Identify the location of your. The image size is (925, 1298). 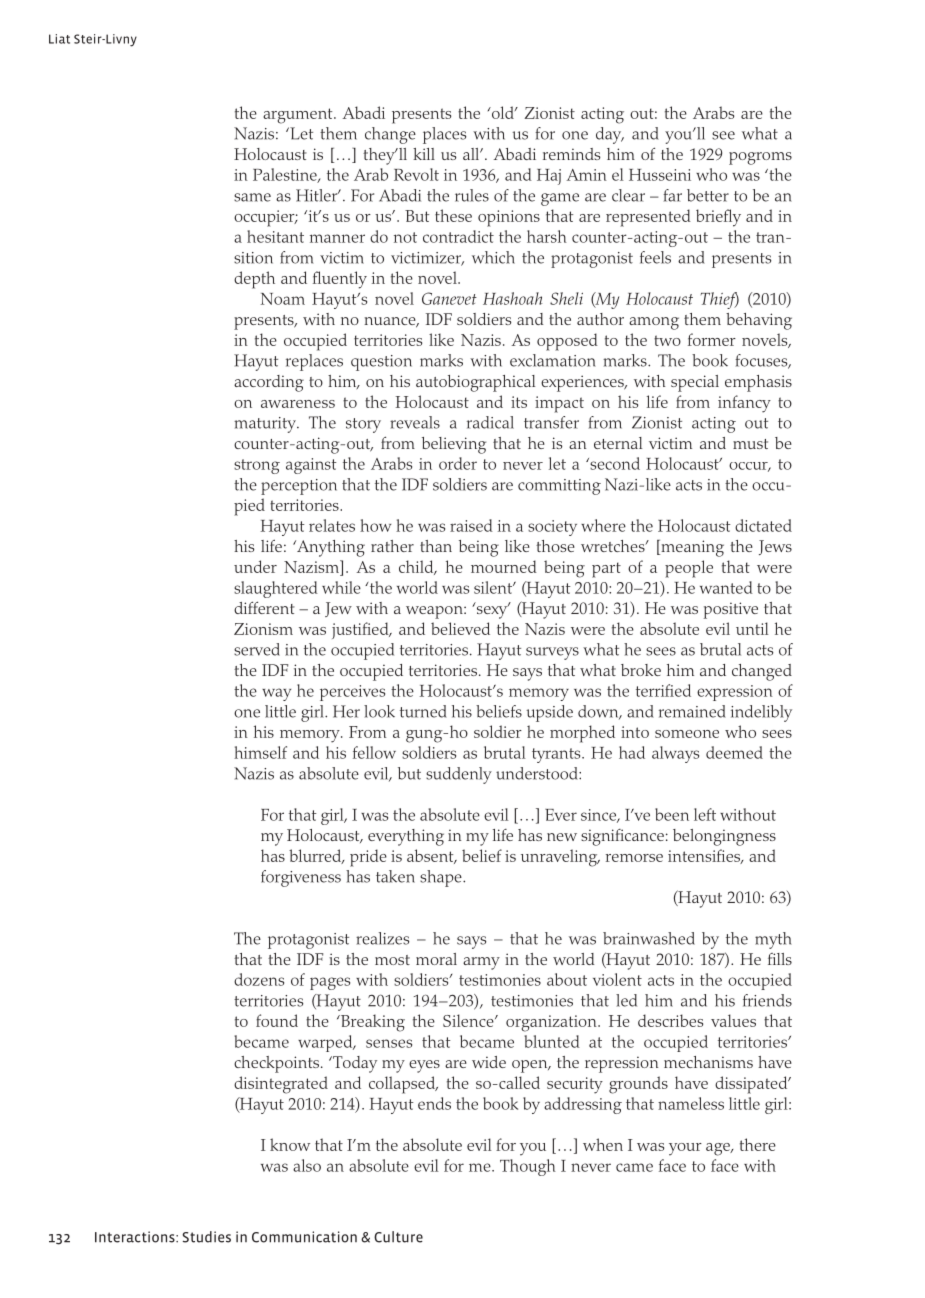
(685, 1149).
